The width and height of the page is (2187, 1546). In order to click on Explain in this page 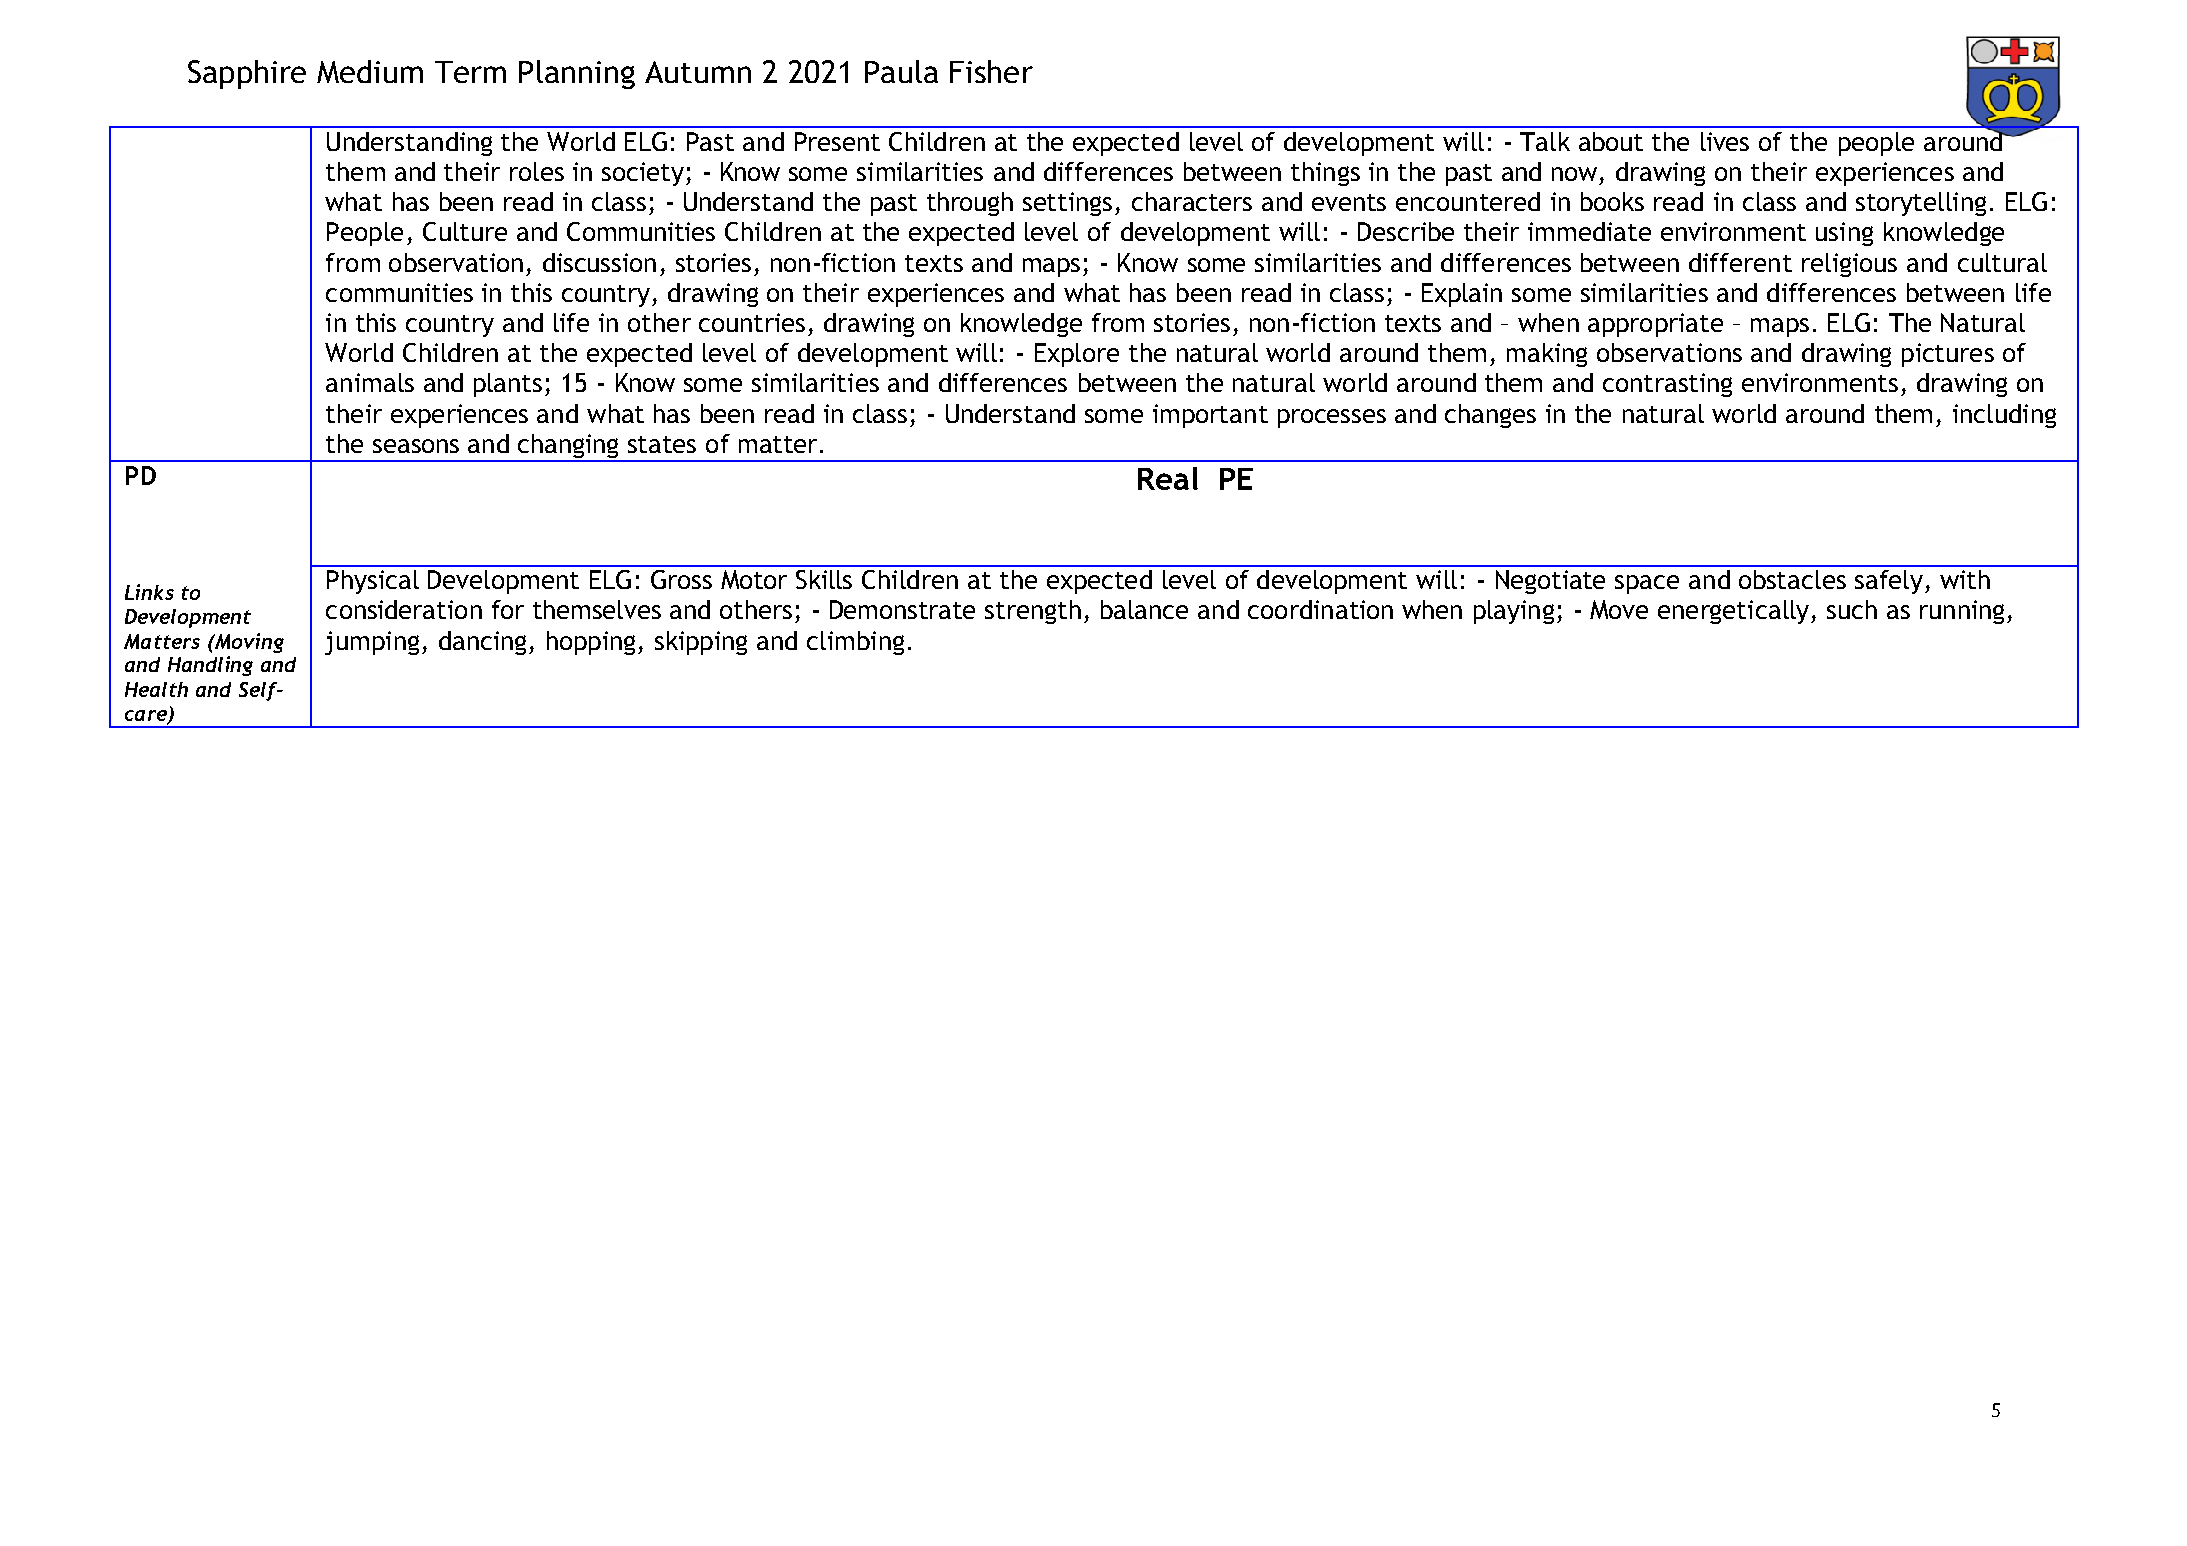, I will do `click(1462, 295)`.
